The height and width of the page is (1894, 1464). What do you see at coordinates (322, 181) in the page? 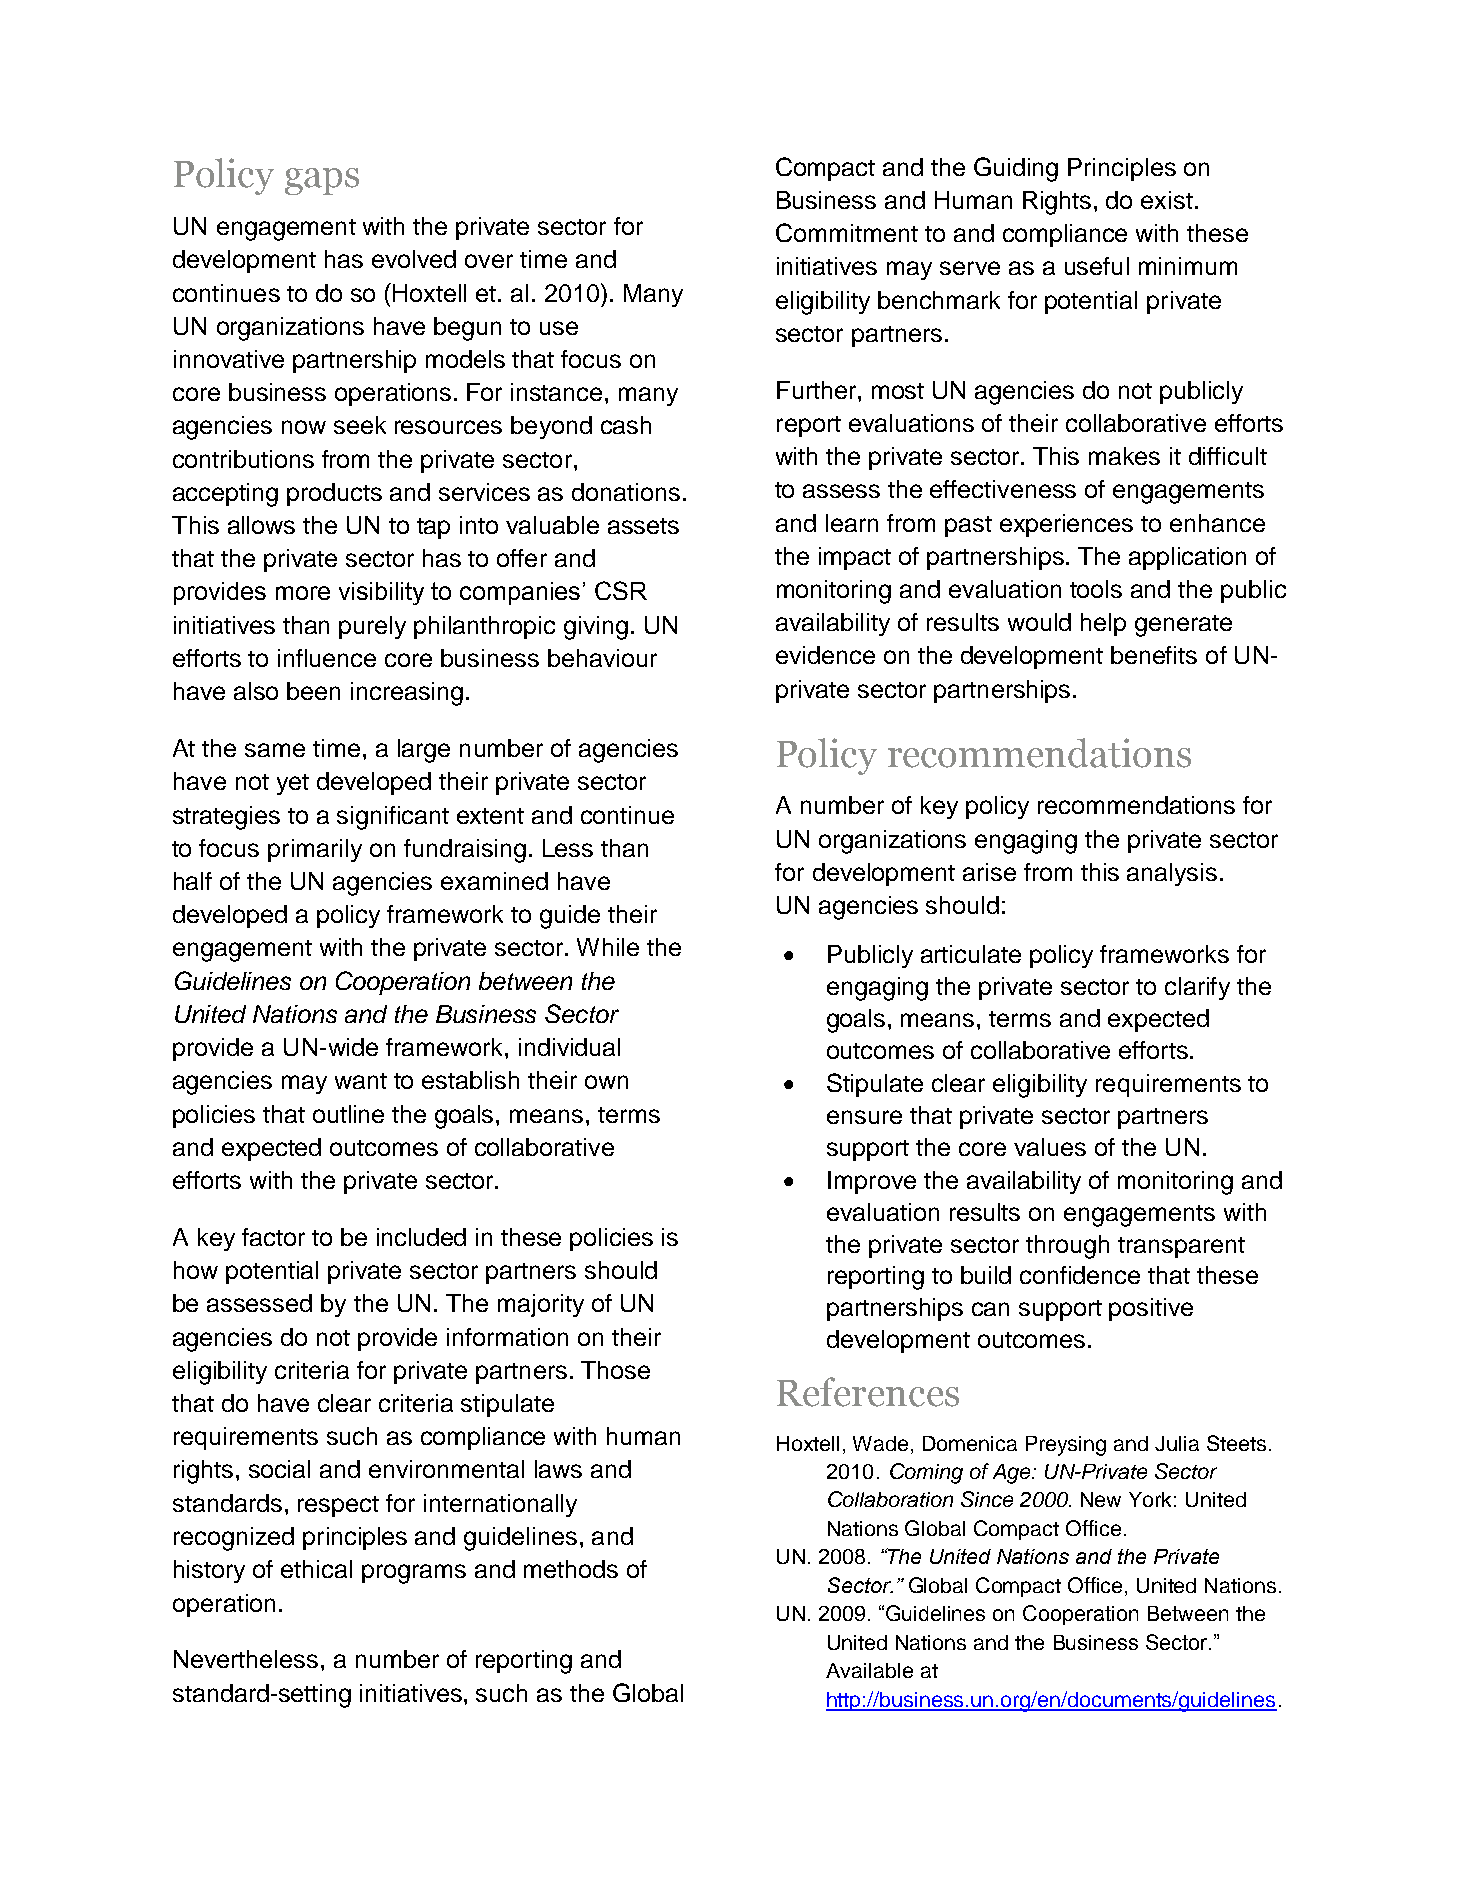
I see `gaps` at bounding box center [322, 181].
